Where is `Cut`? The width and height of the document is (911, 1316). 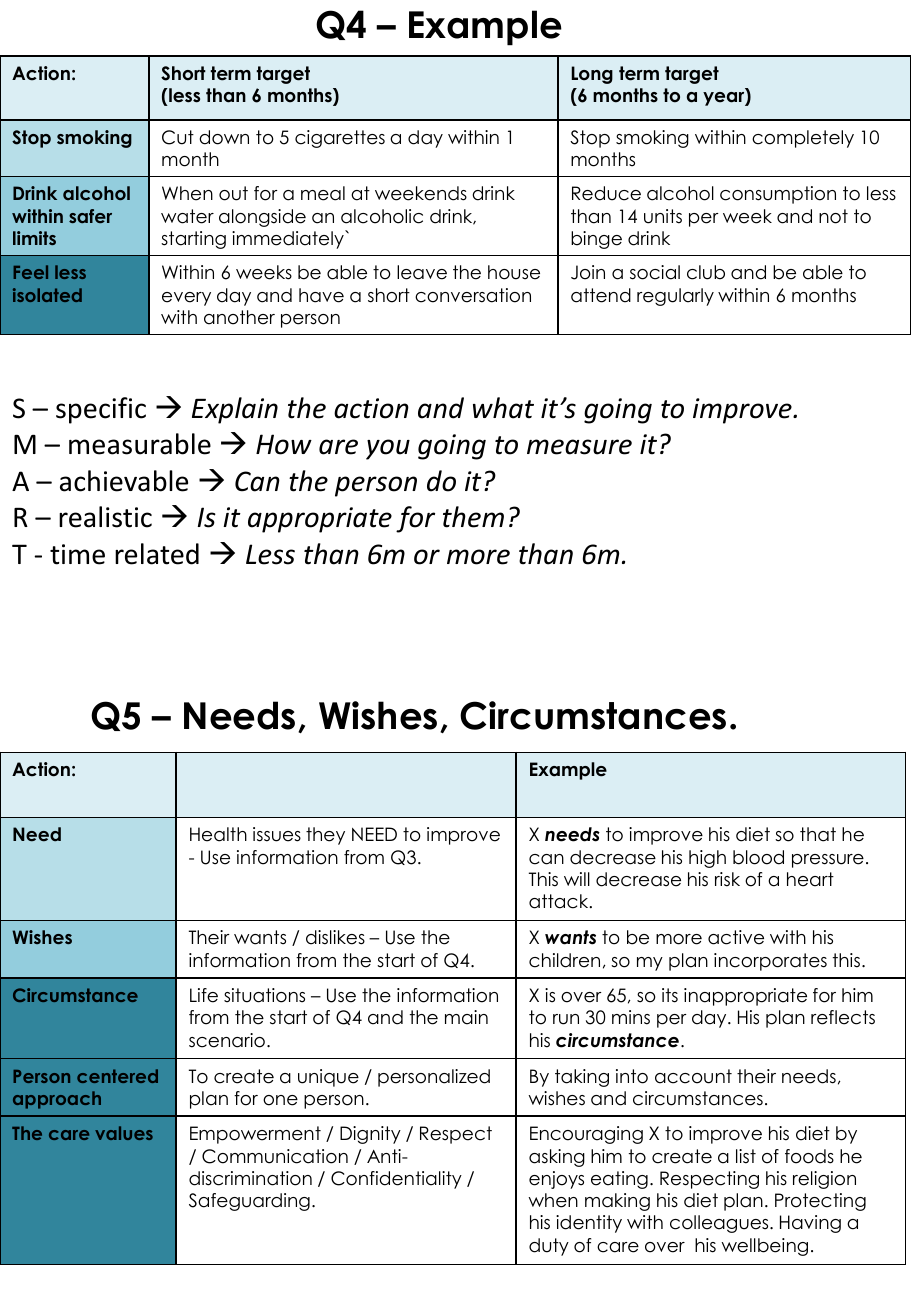
Cut is located at coordinates (178, 137).
